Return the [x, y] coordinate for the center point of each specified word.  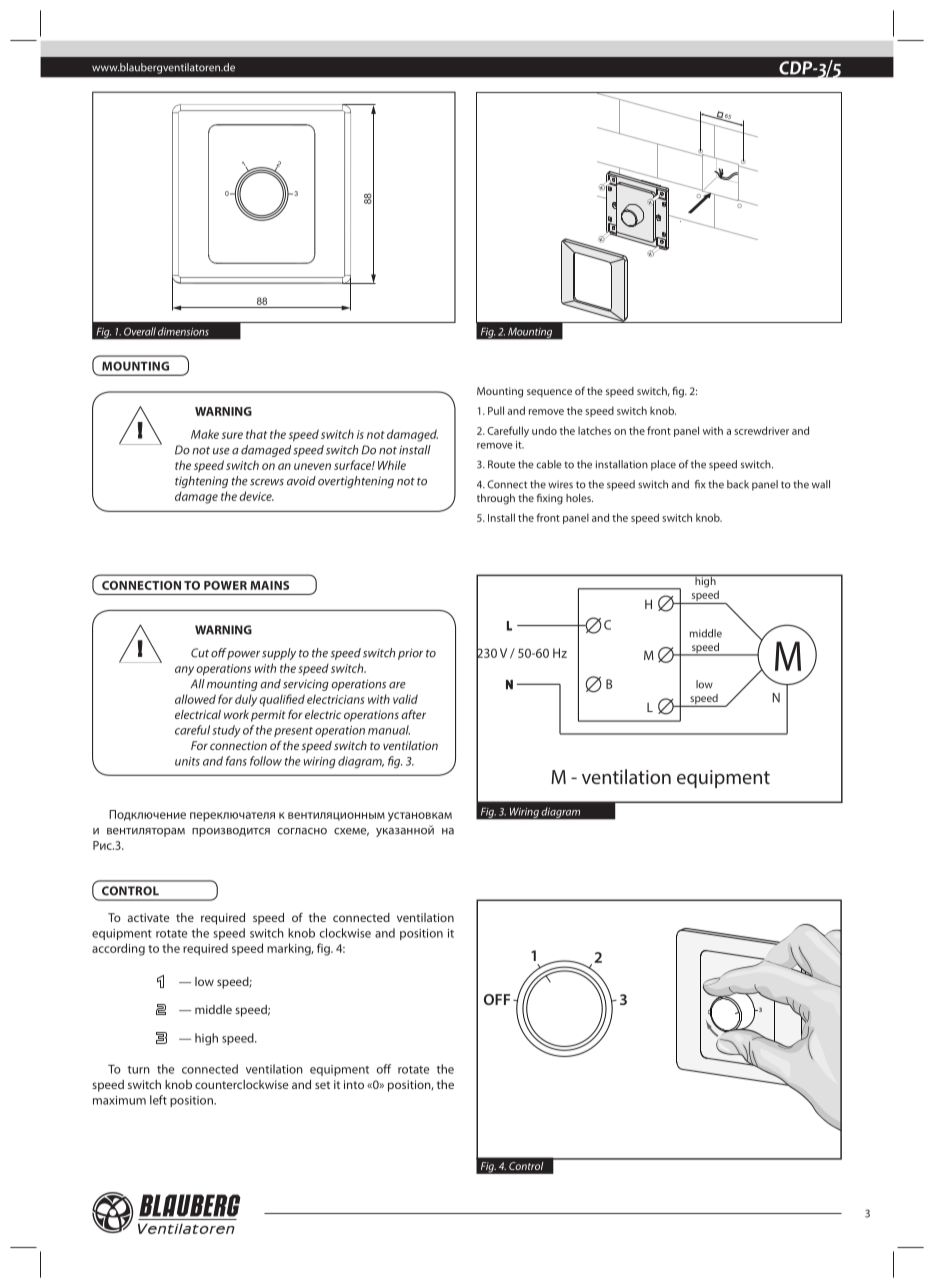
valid [405, 699]
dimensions [183, 331]
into [354, 1084]
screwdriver [761, 430]
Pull [496, 410]
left [158, 1100]
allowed [195, 699]
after [413, 714]
